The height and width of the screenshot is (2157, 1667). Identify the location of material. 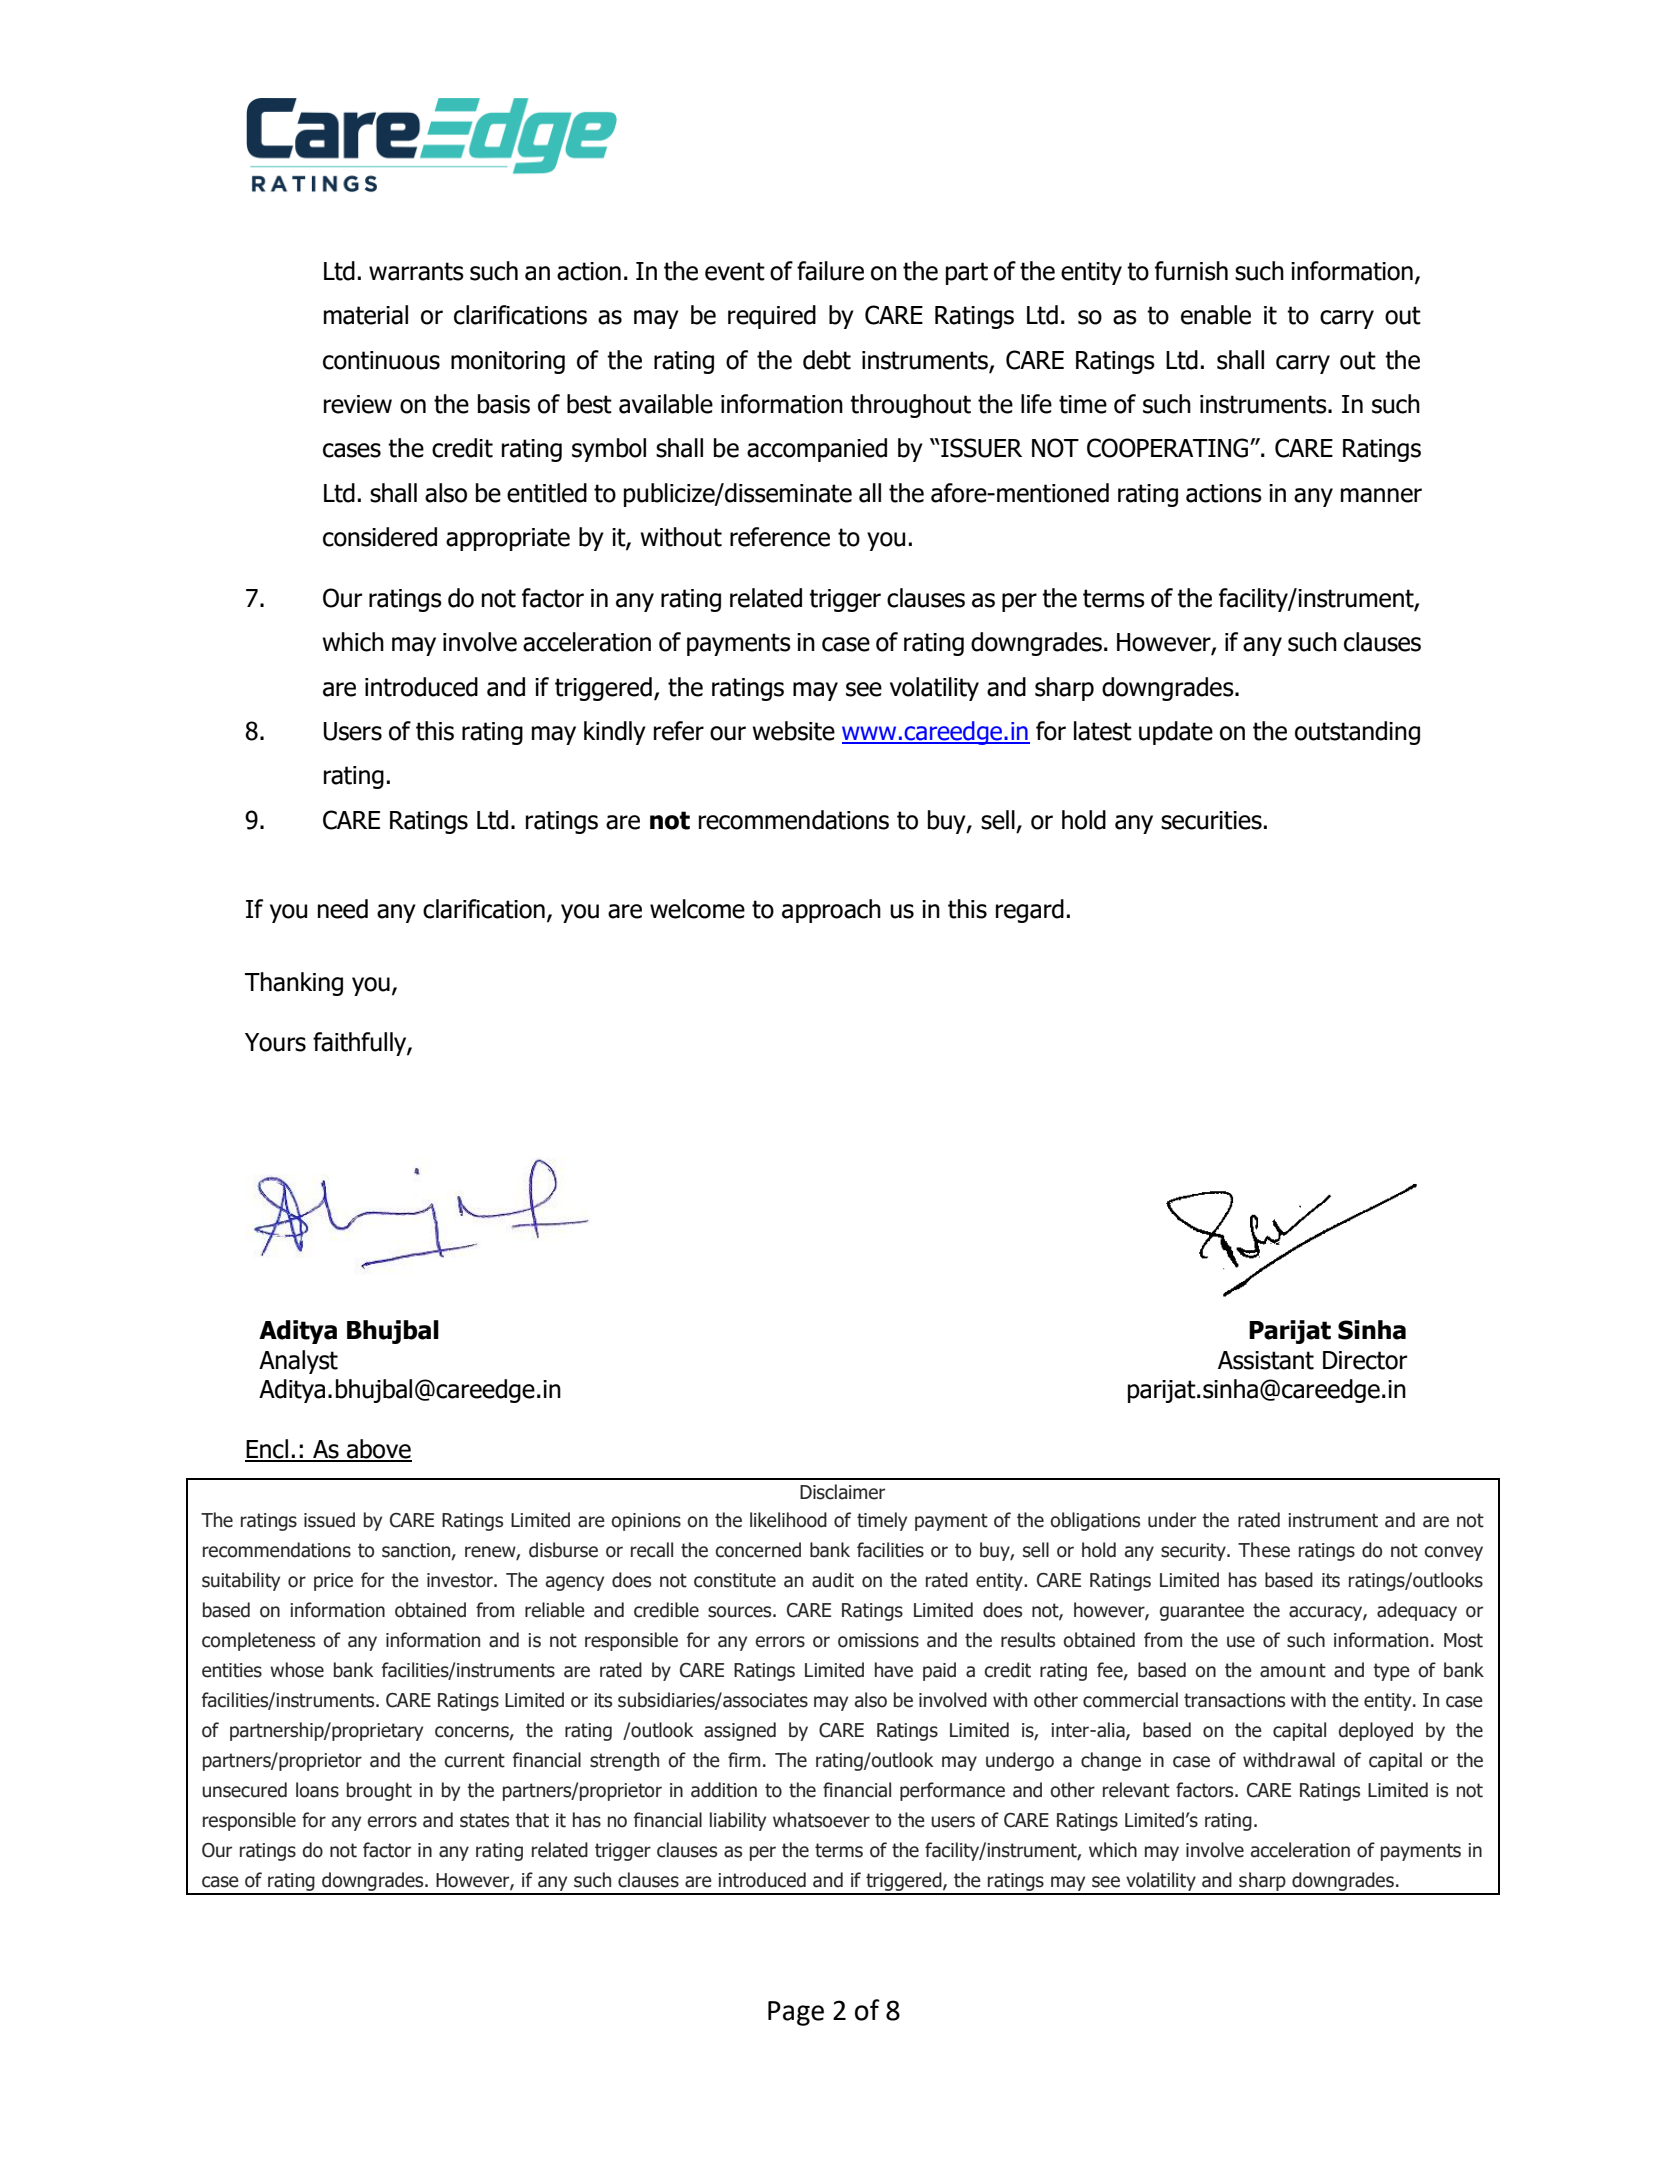
(366, 315).
